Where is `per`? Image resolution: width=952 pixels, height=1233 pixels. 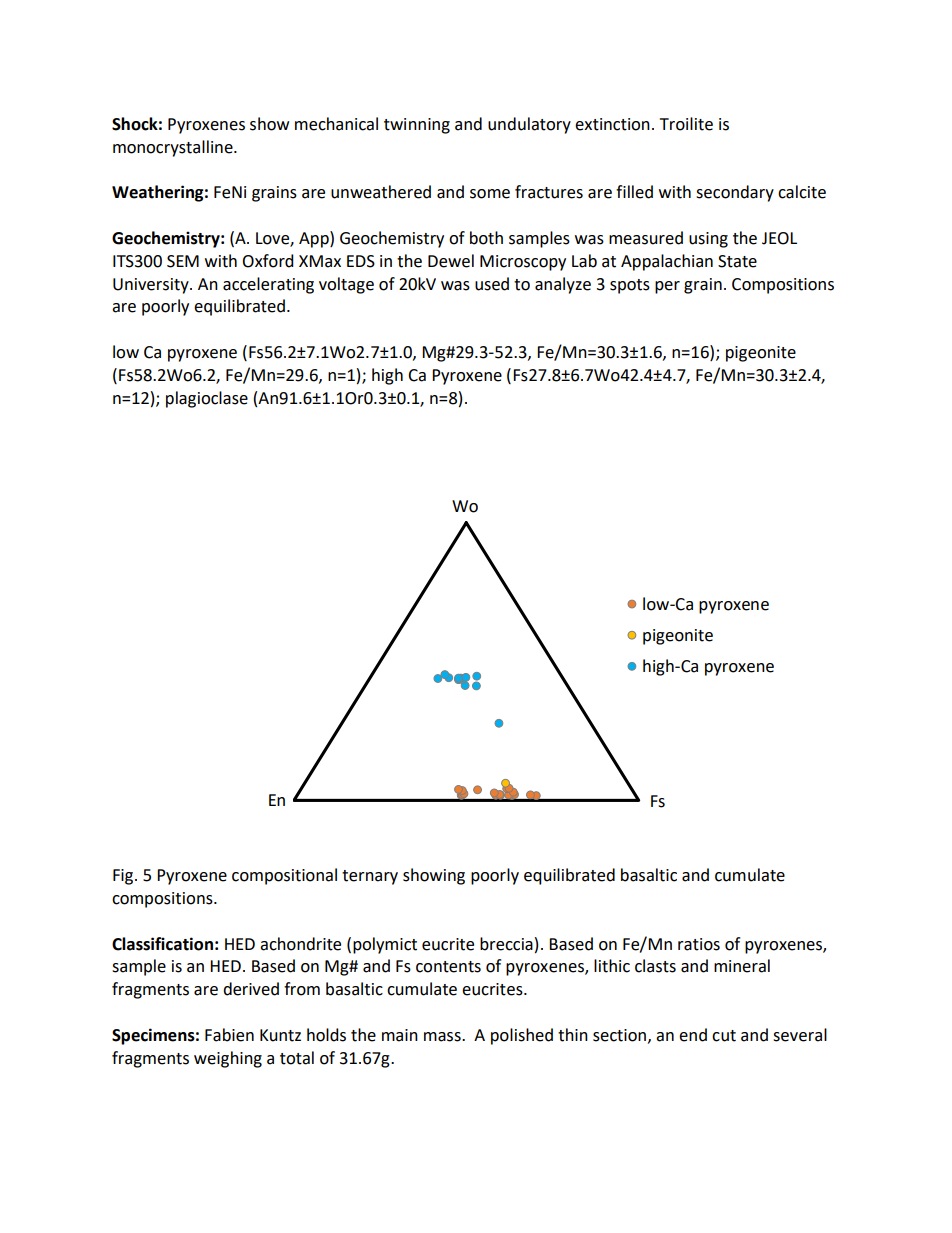
per is located at coordinates (667, 287).
